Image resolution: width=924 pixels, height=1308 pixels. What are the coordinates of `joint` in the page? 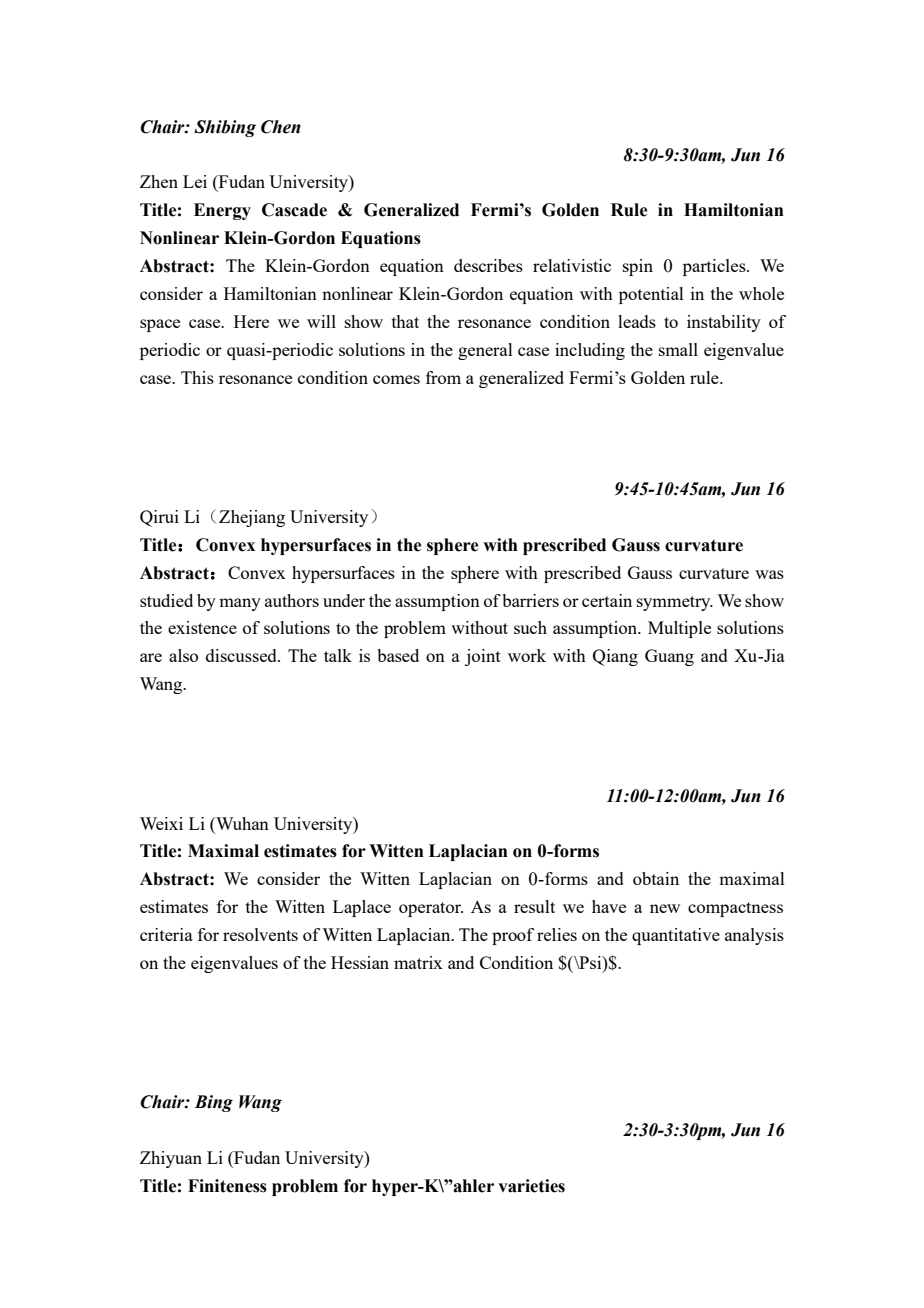 It's located at (483, 657).
